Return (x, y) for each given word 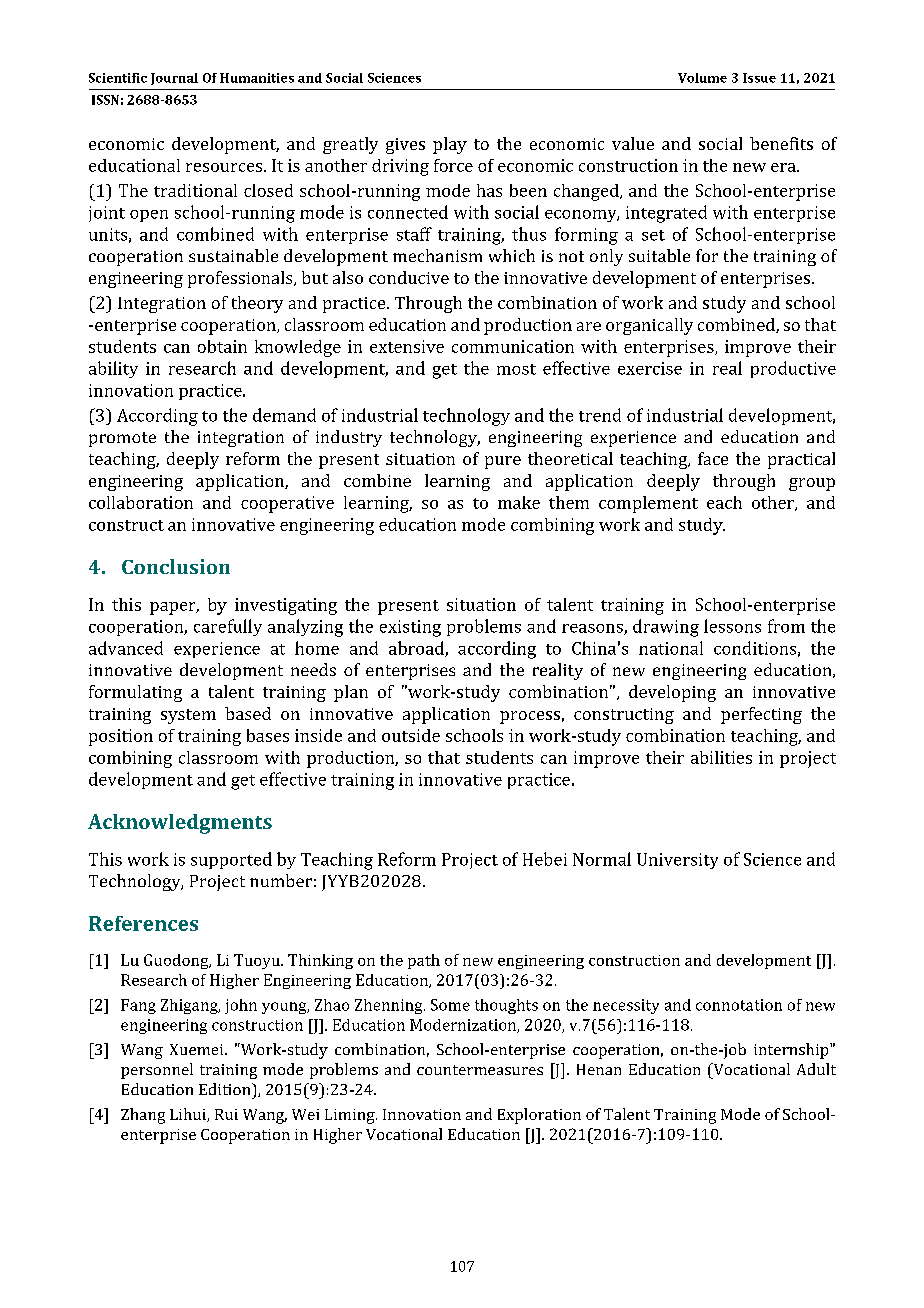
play (450, 145)
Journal (174, 79)
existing (410, 628)
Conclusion (176, 566)
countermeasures (480, 1070)
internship (792, 1051)
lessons (732, 626)
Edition (226, 1089)
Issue (759, 78)
